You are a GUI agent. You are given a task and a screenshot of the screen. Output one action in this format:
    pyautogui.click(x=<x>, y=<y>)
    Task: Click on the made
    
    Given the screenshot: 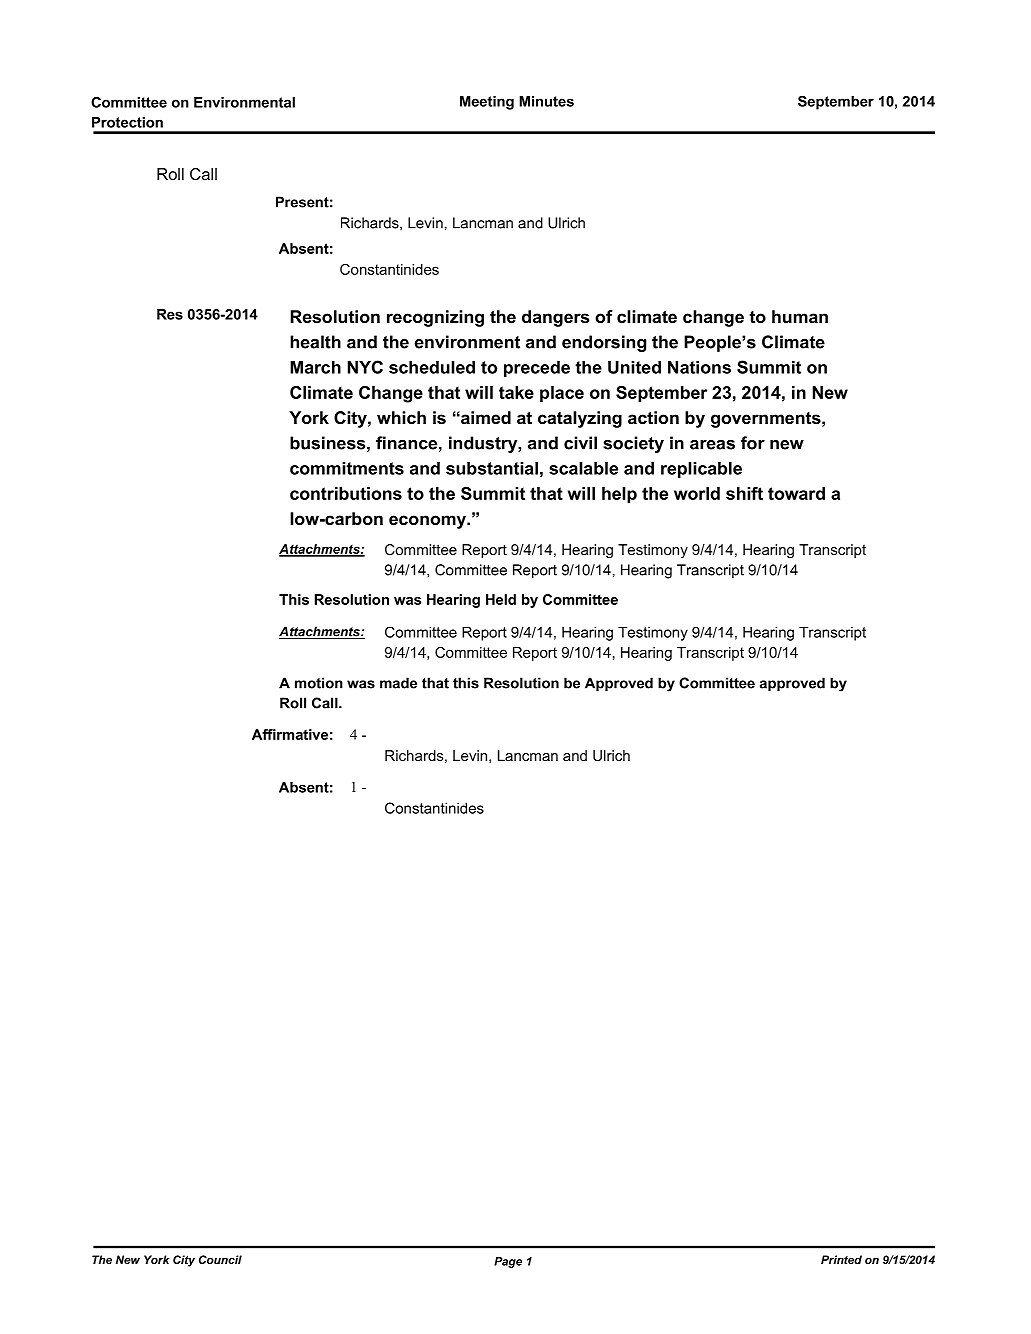 What is the action you would take?
    pyautogui.click(x=398, y=683)
